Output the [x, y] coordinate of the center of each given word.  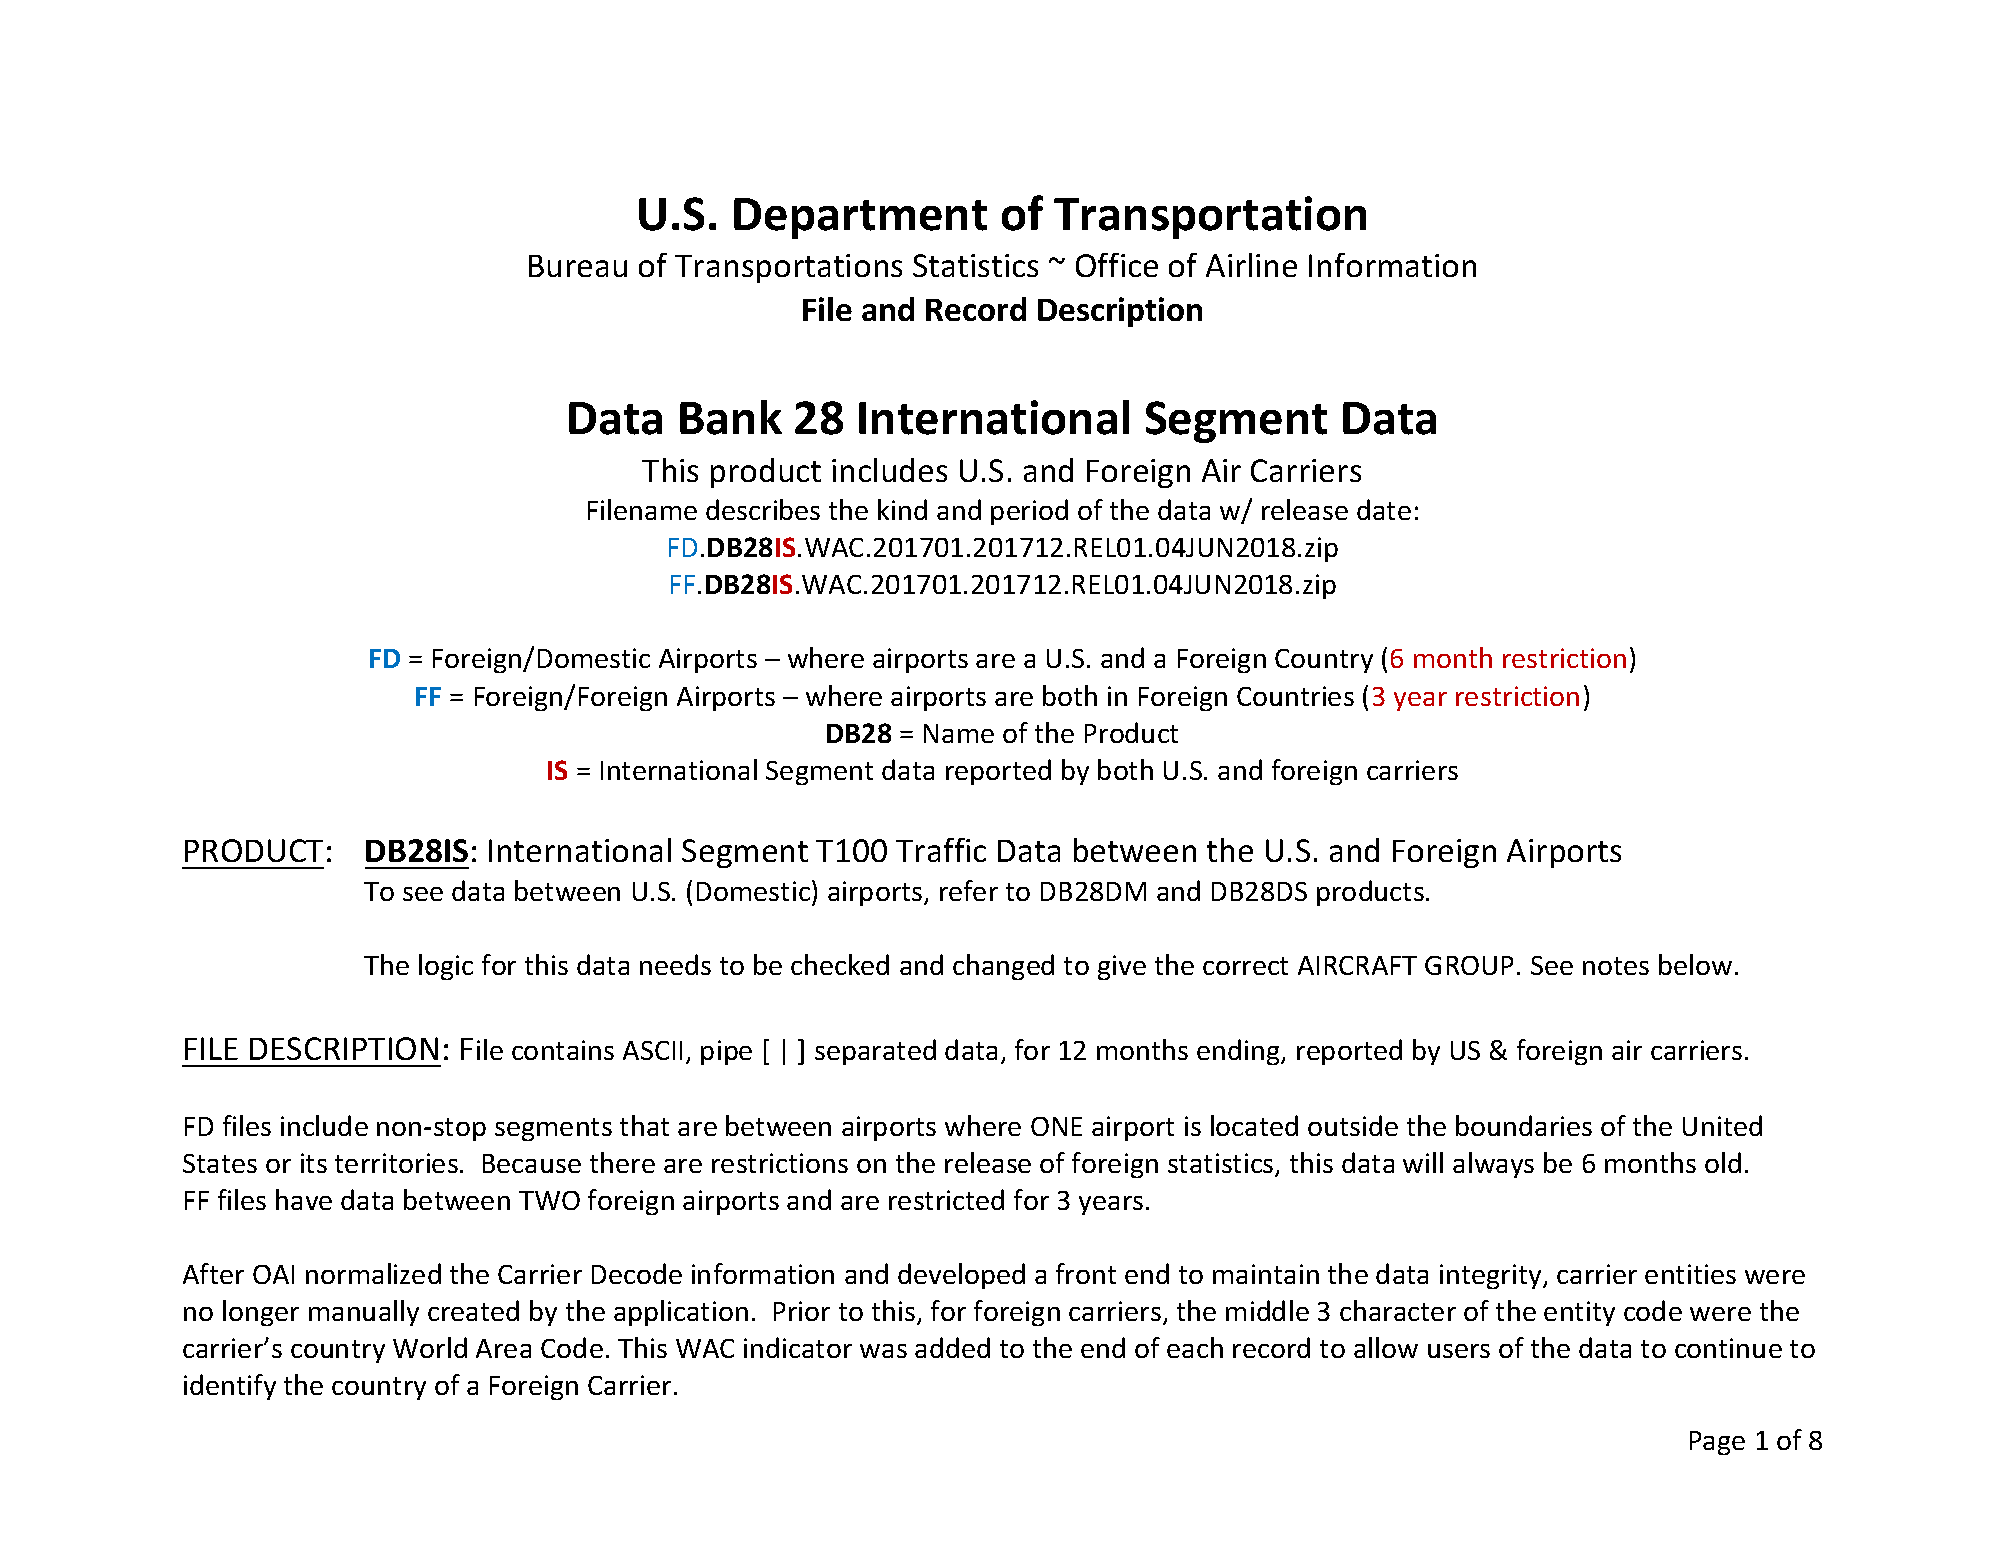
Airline [1251, 265]
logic [446, 967]
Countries [1295, 696]
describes [763, 509]
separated [875, 1052]
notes [1616, 966]
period [1029, 512]
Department [860, 218]
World [430, 1347]
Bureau [578, 266]
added [952, 1347]
